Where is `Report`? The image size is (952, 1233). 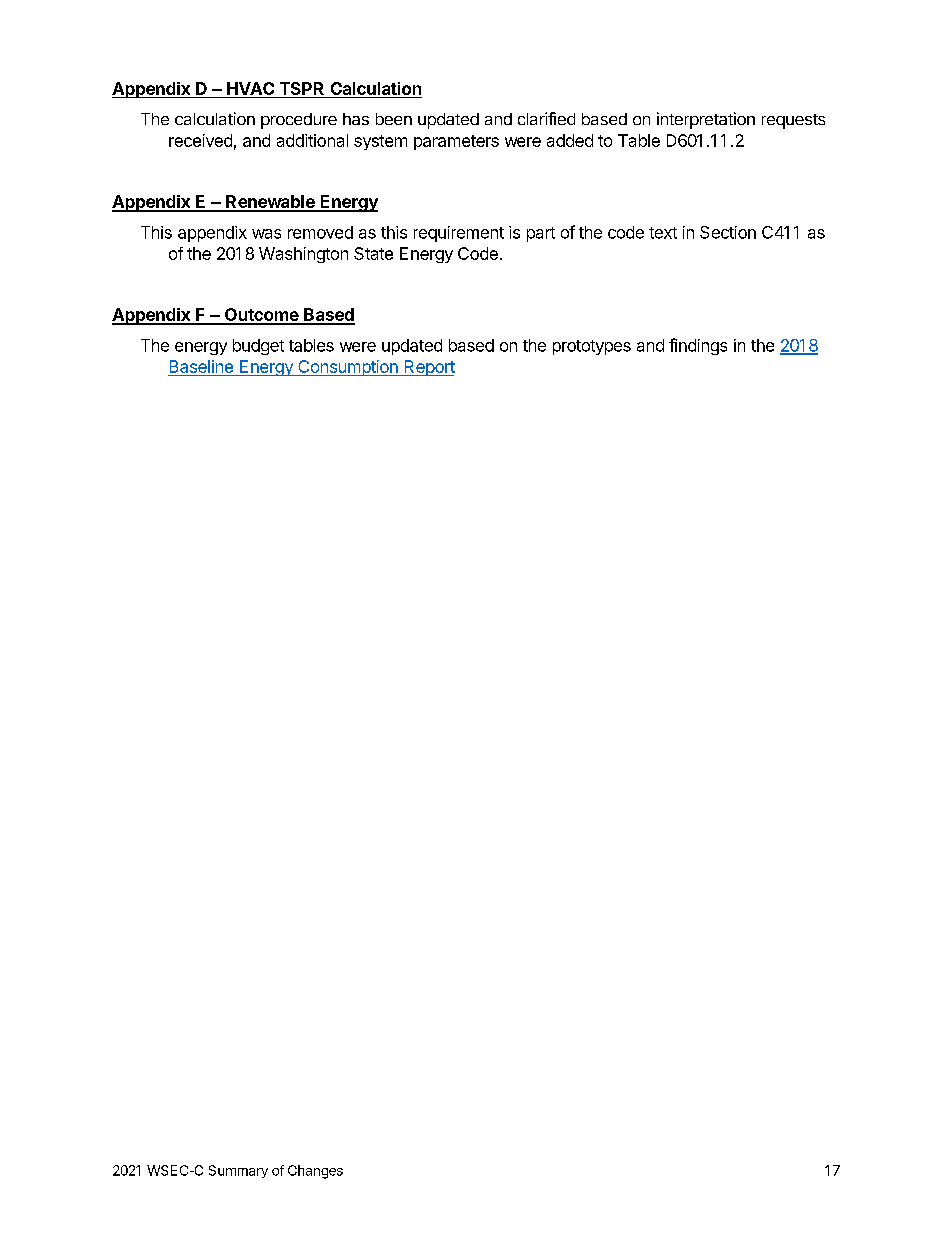
Report is located at coordinates (428, 368).
